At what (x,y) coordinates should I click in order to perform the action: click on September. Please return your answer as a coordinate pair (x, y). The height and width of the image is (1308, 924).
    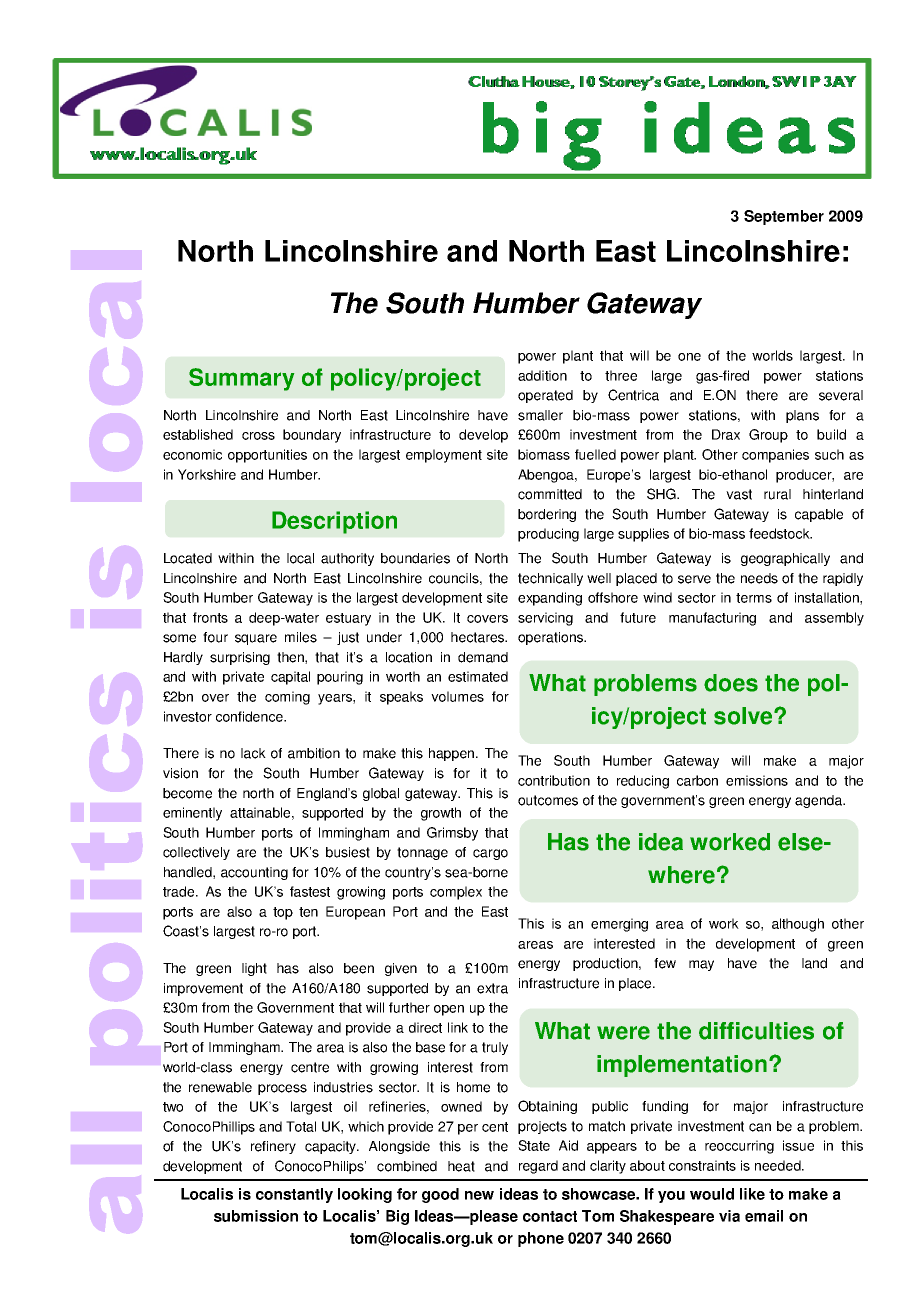
    Looking at the image, I should click on (784, 217).
